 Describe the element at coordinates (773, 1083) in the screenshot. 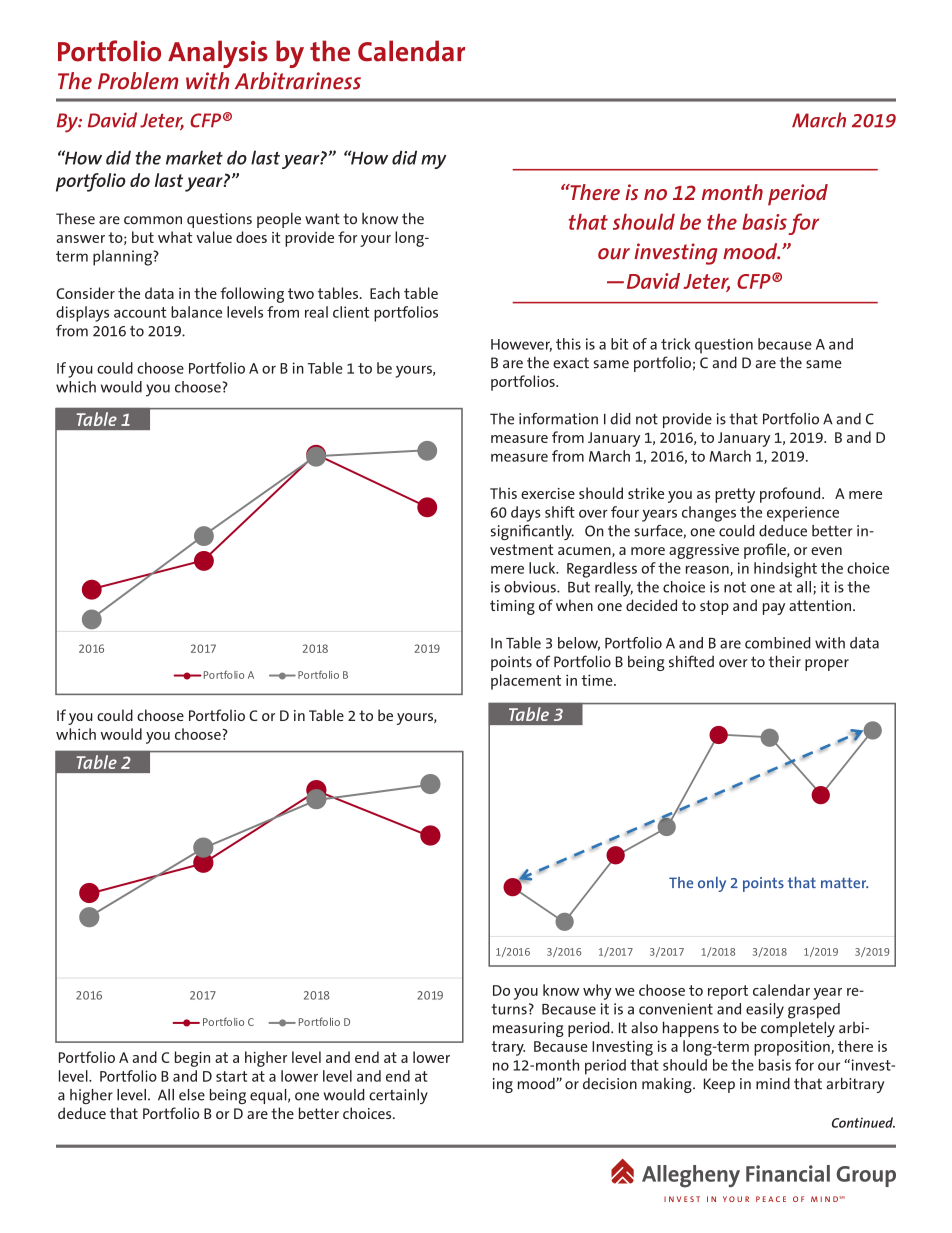

I see `mind` at that location.
